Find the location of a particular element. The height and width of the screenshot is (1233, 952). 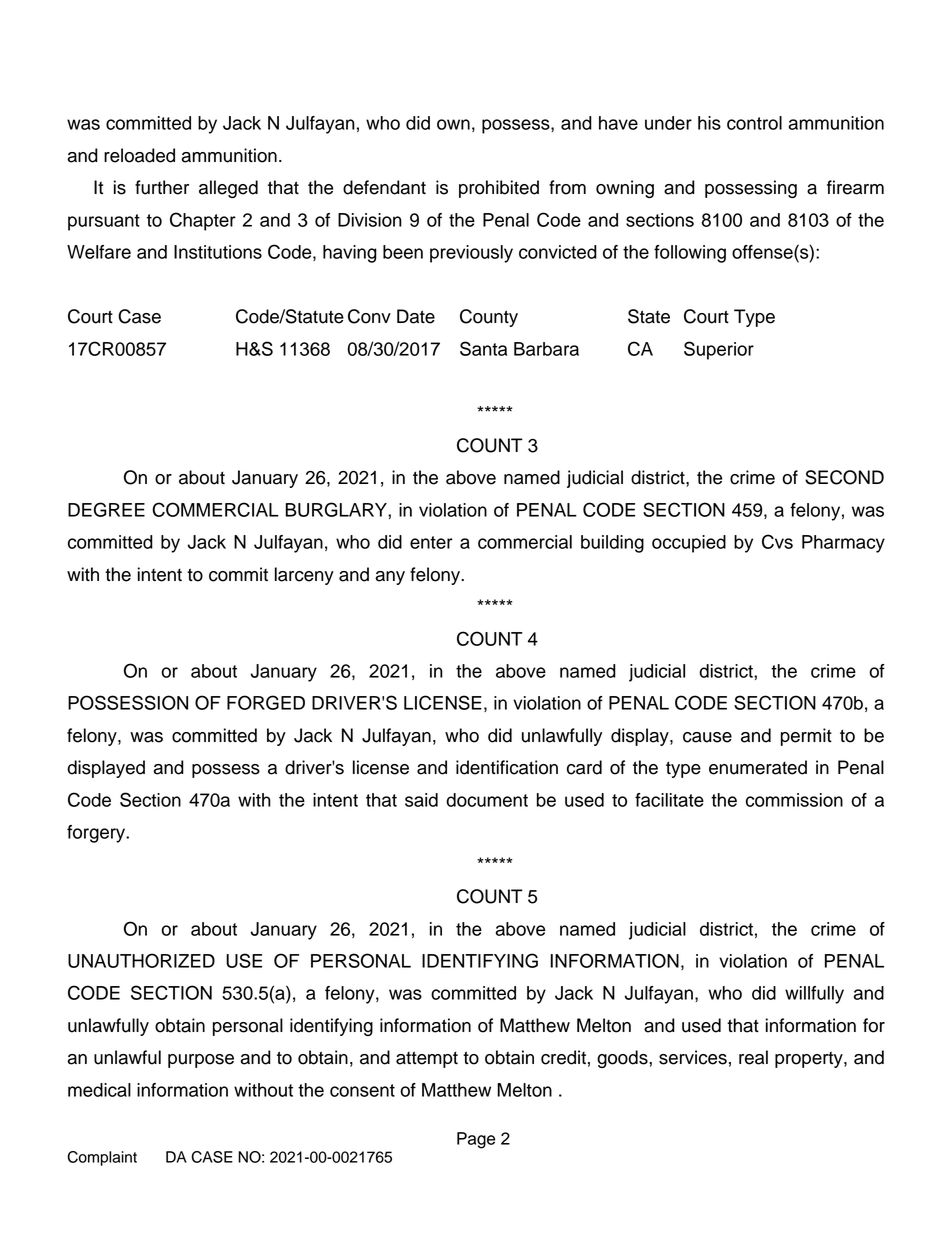

forgery is located at coordinates (97, 834).
